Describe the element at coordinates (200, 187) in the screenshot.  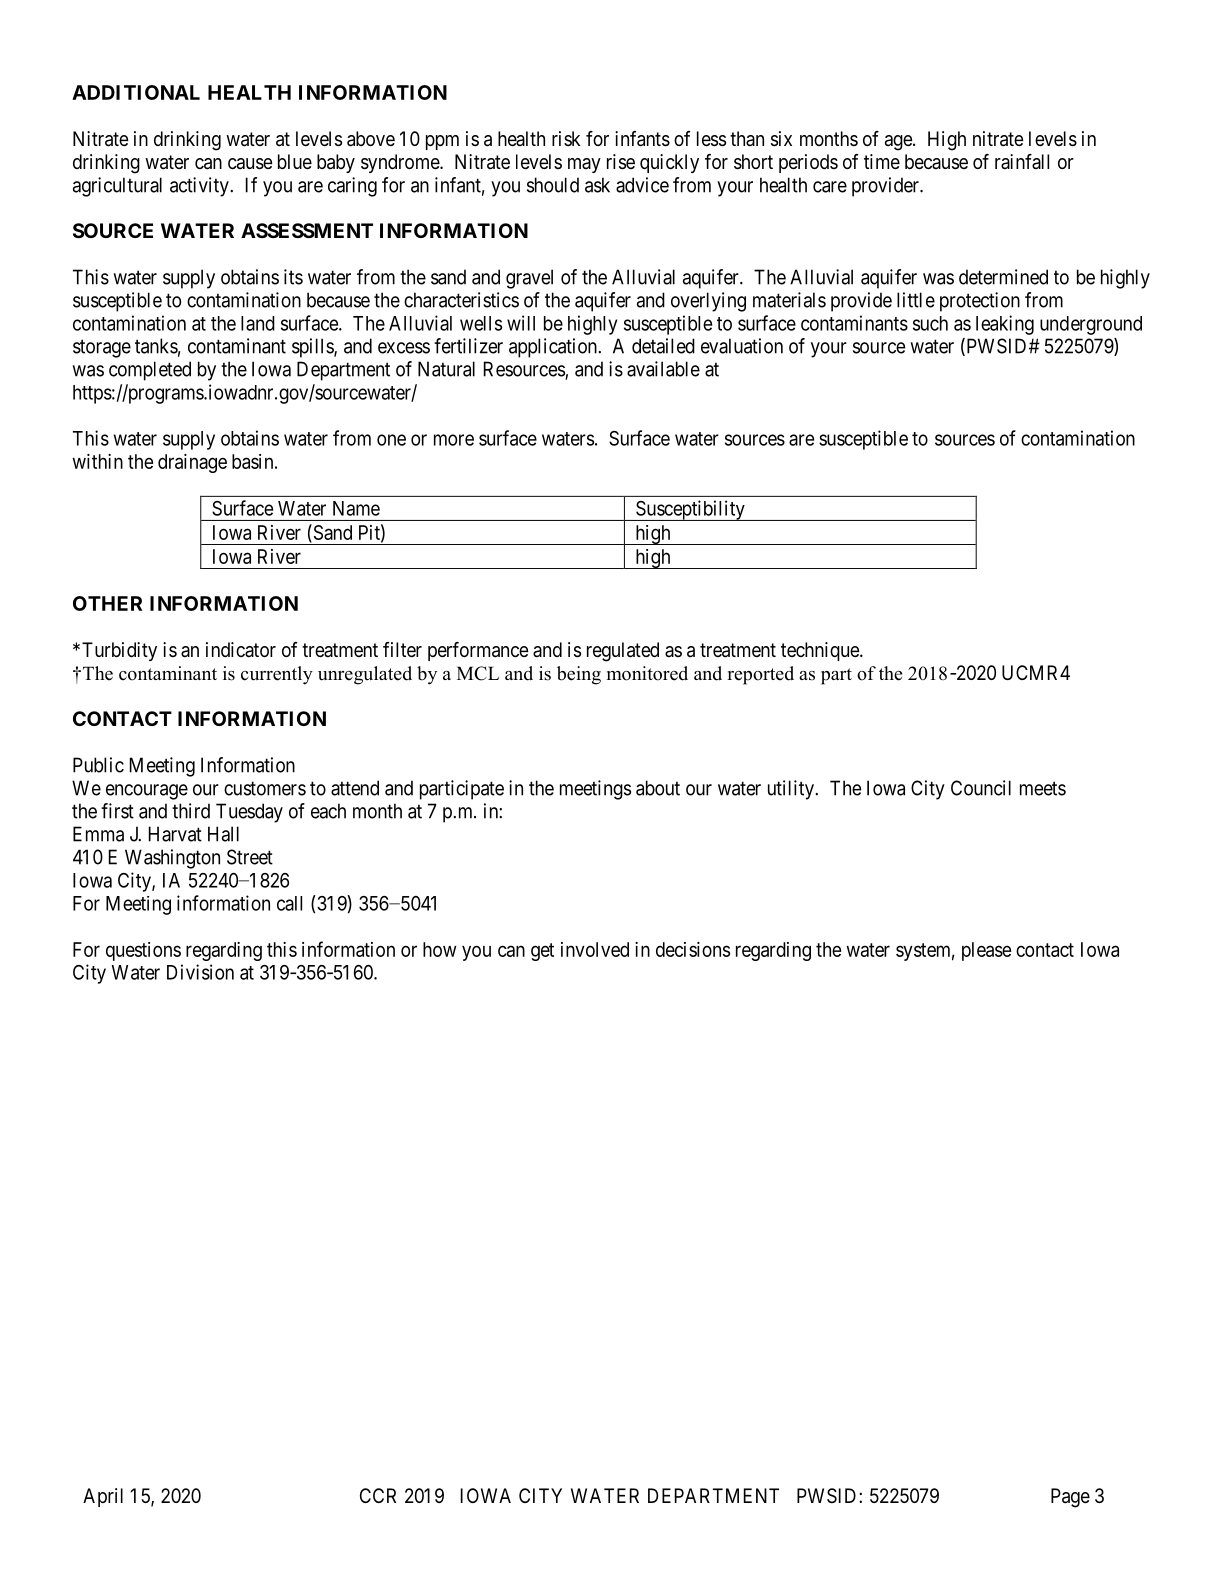
I see `activity` at that location.
